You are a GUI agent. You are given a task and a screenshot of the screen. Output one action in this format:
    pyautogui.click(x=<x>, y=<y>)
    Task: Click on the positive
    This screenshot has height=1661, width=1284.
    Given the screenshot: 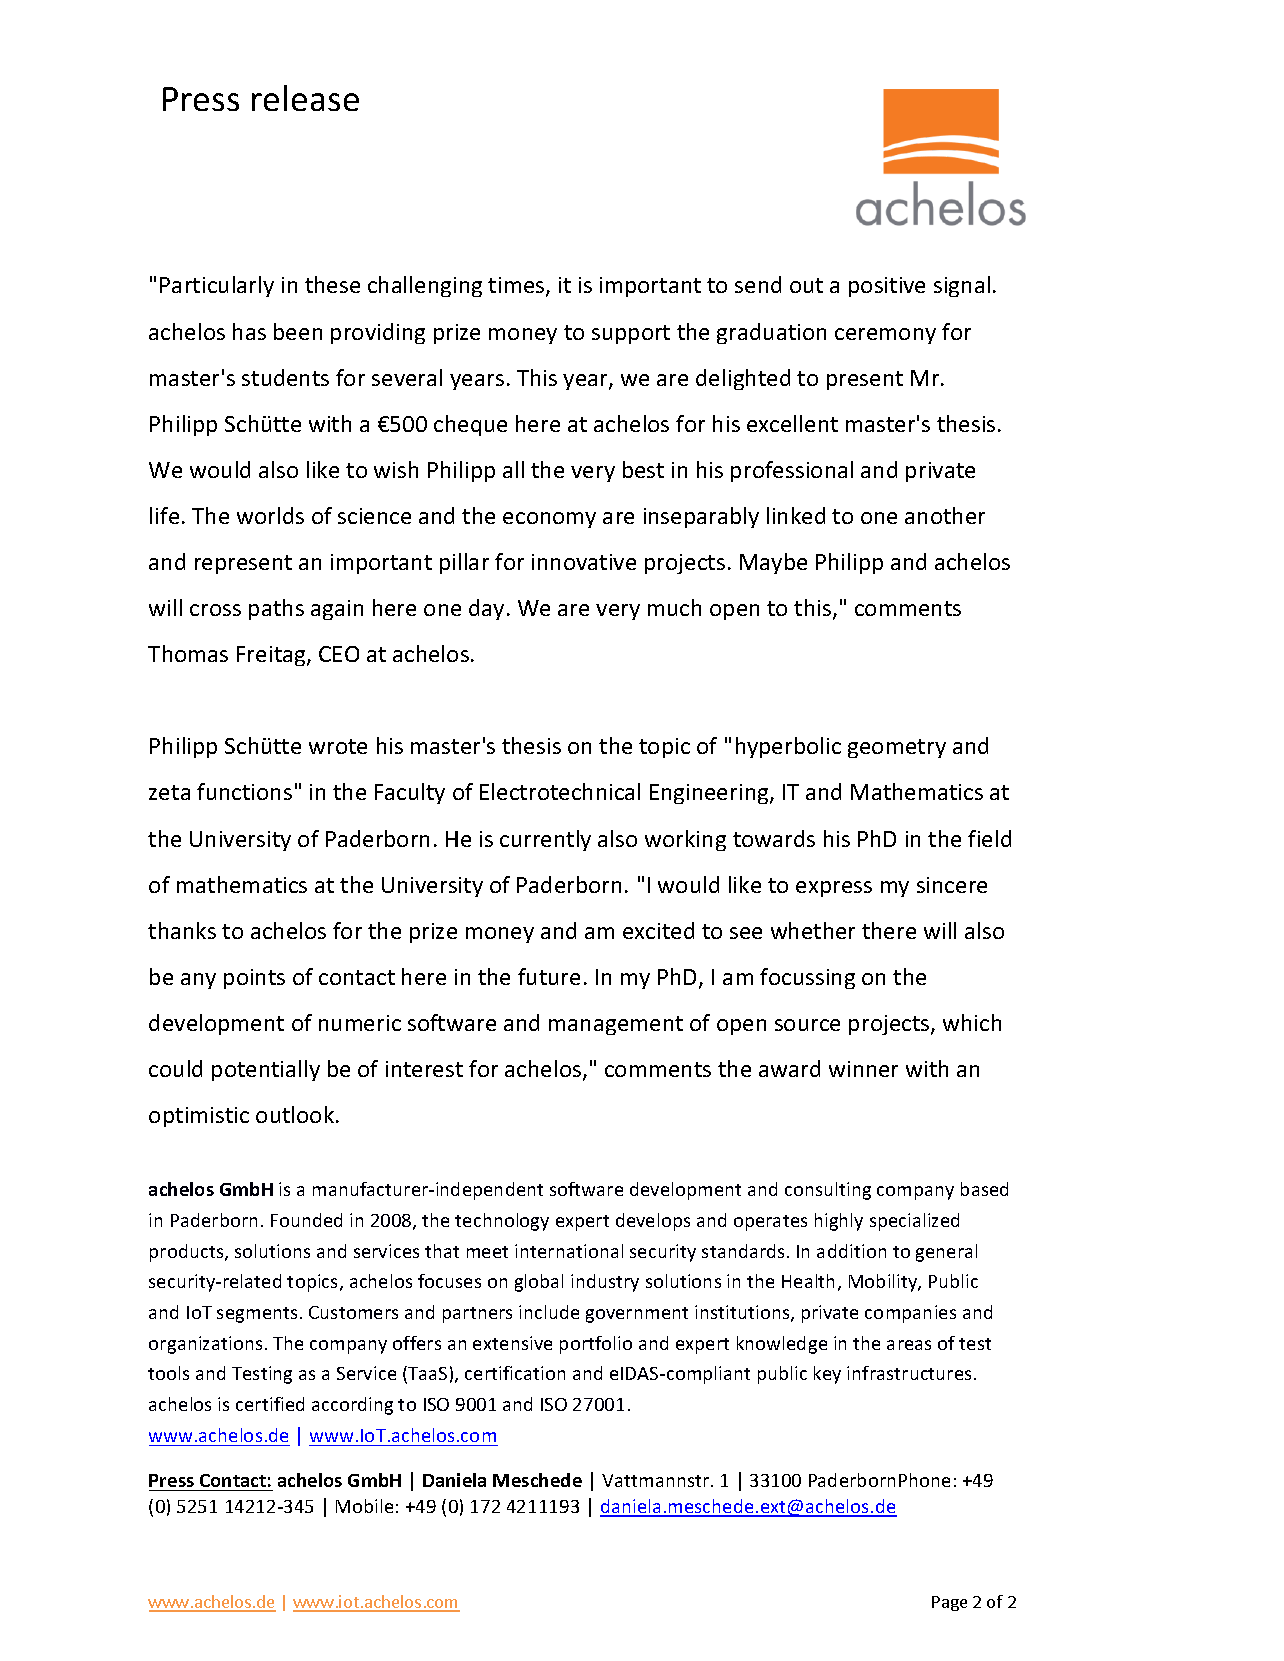 What is the action you would take?
    pyautogui.click(x=887, y=287)
